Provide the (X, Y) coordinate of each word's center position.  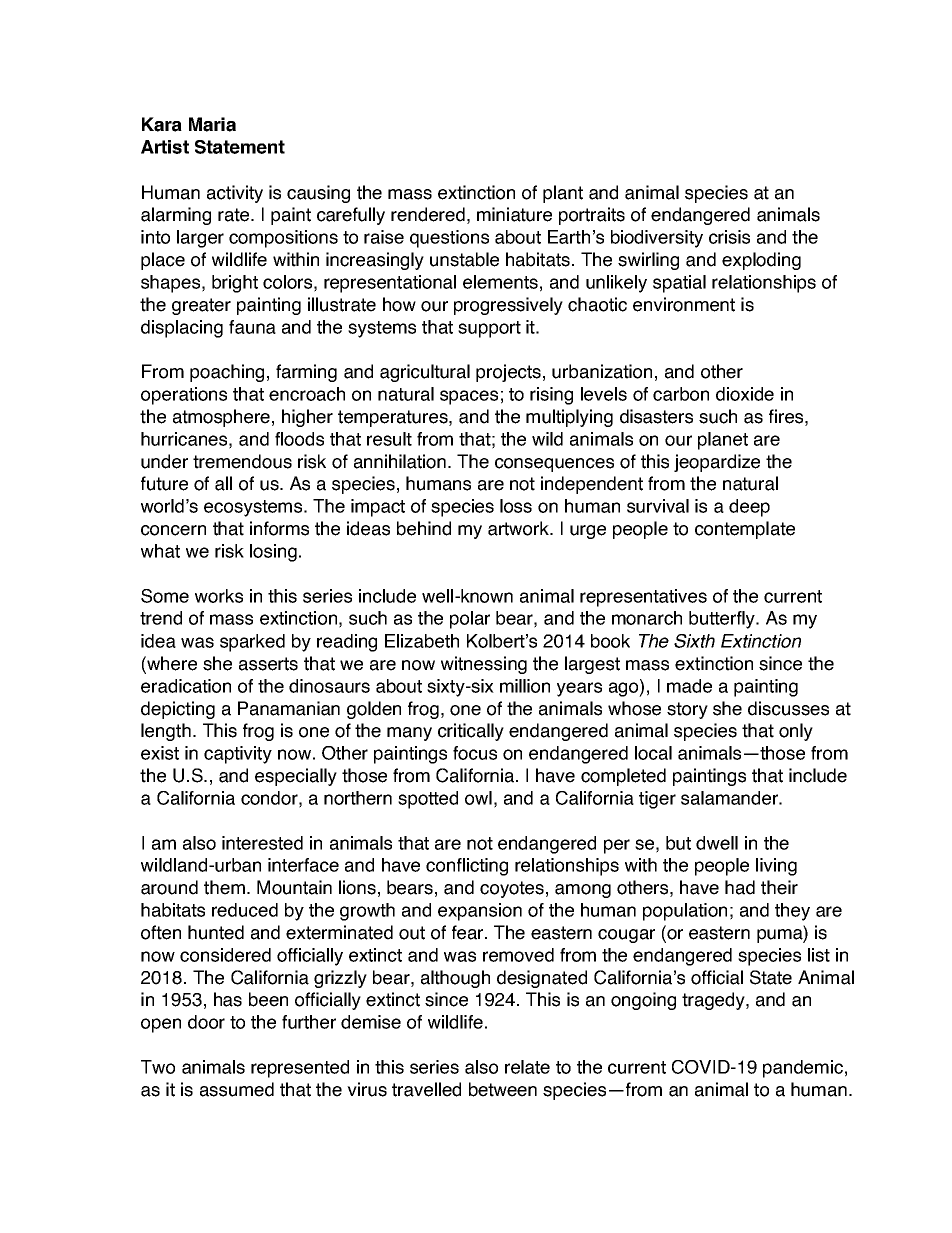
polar (470, 620)
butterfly (723, 620)
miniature (514, 214)
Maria (212, 124)
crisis (729, 237)
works (219, 596)
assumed (237, 1089)
